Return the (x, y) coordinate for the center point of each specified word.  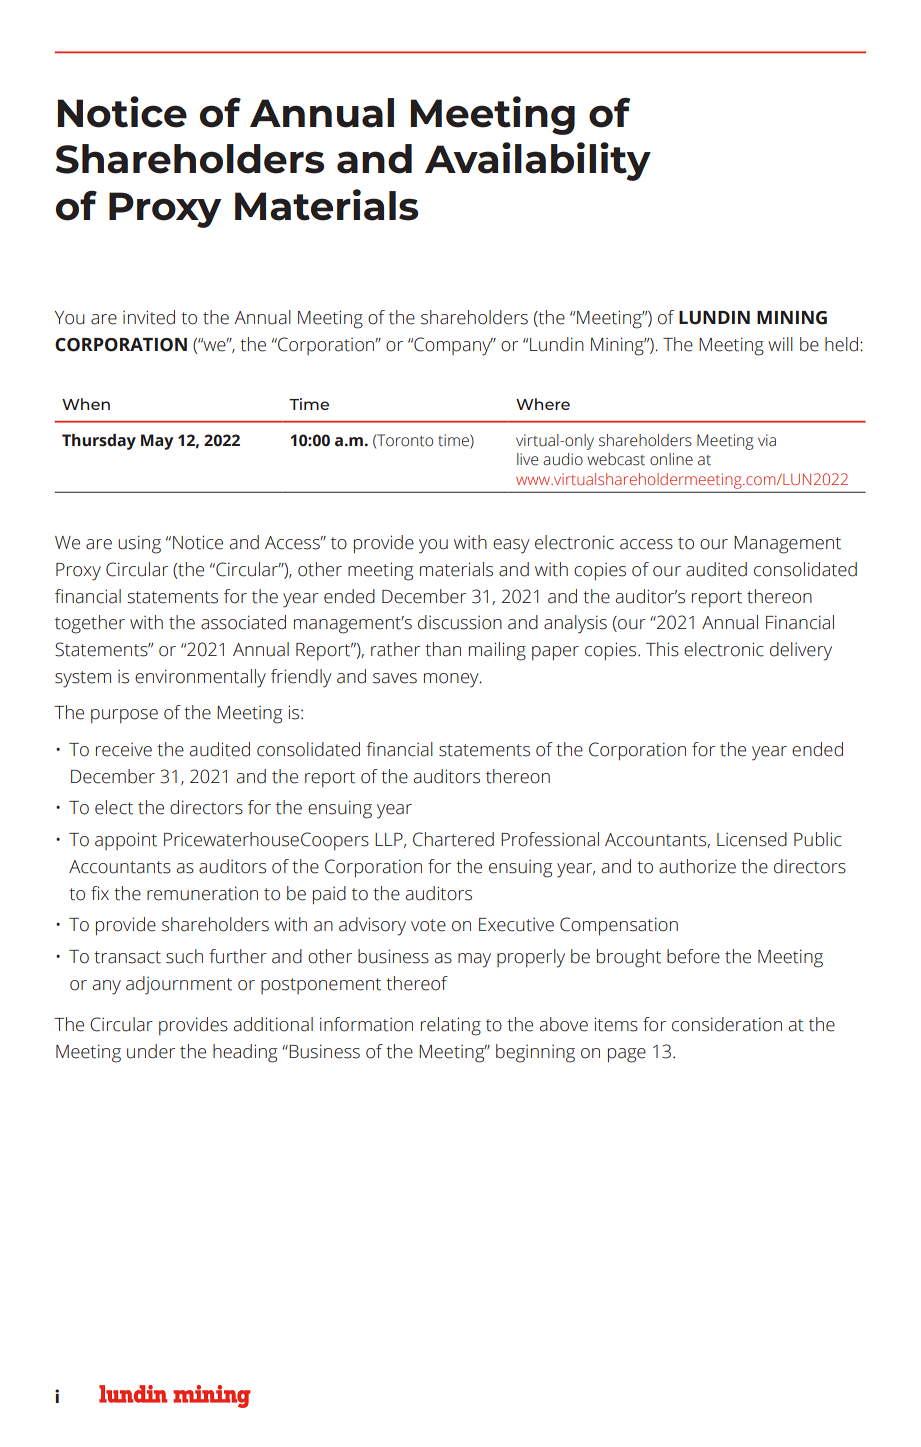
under (151, 1051)
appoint (126, 841)
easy (511, 546)
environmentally (200, 678)
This (662, 649)
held (841, 344)
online (671, 459)
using (139, 544)
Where (543, 404)
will (780, 344)
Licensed (752, 839)
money (452, 680)
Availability (538, 161)
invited (149, 317)
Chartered (453, 839)
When (86, 404)
